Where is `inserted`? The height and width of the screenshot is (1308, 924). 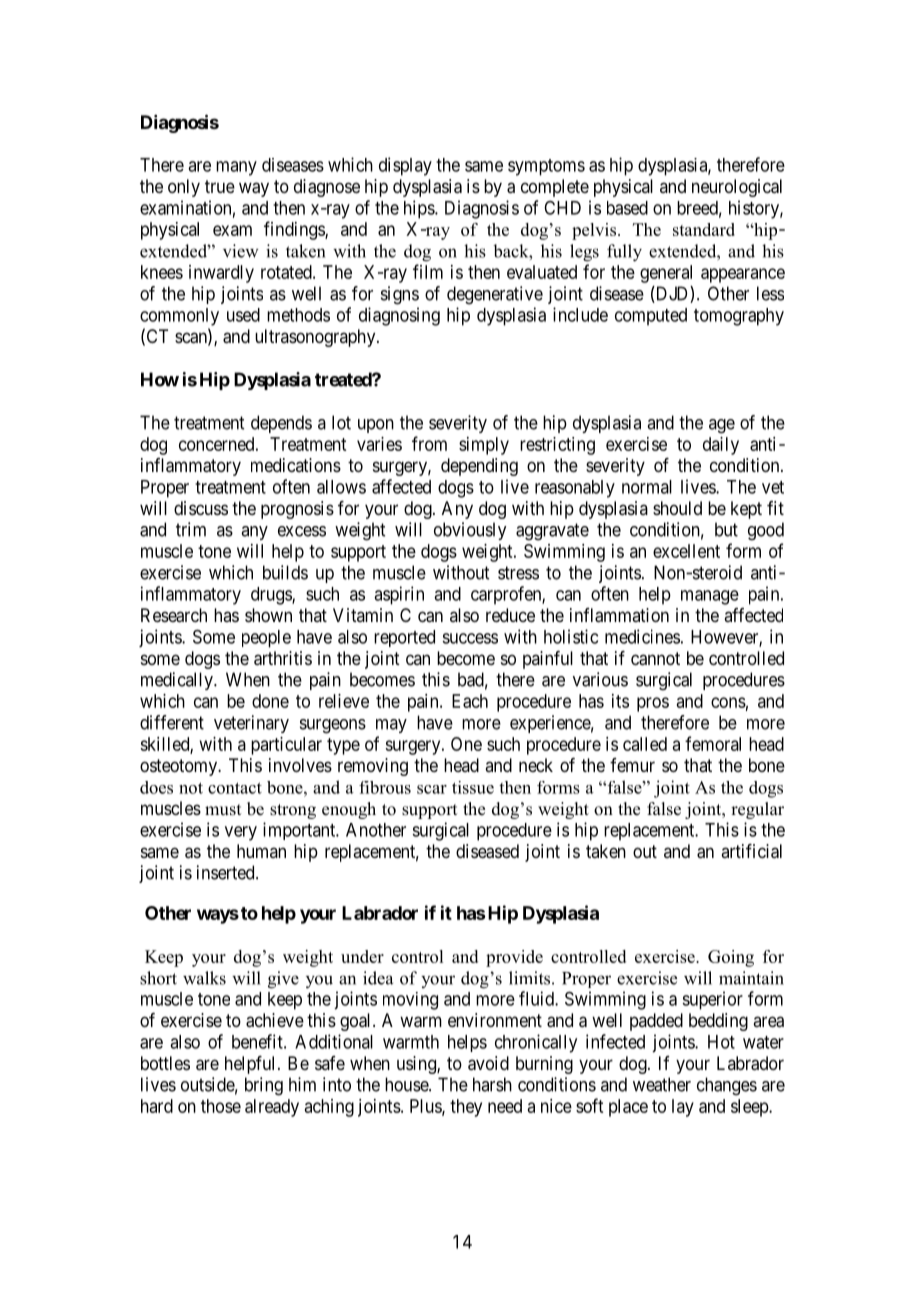 inserted is located at coordinates (227, 872).
